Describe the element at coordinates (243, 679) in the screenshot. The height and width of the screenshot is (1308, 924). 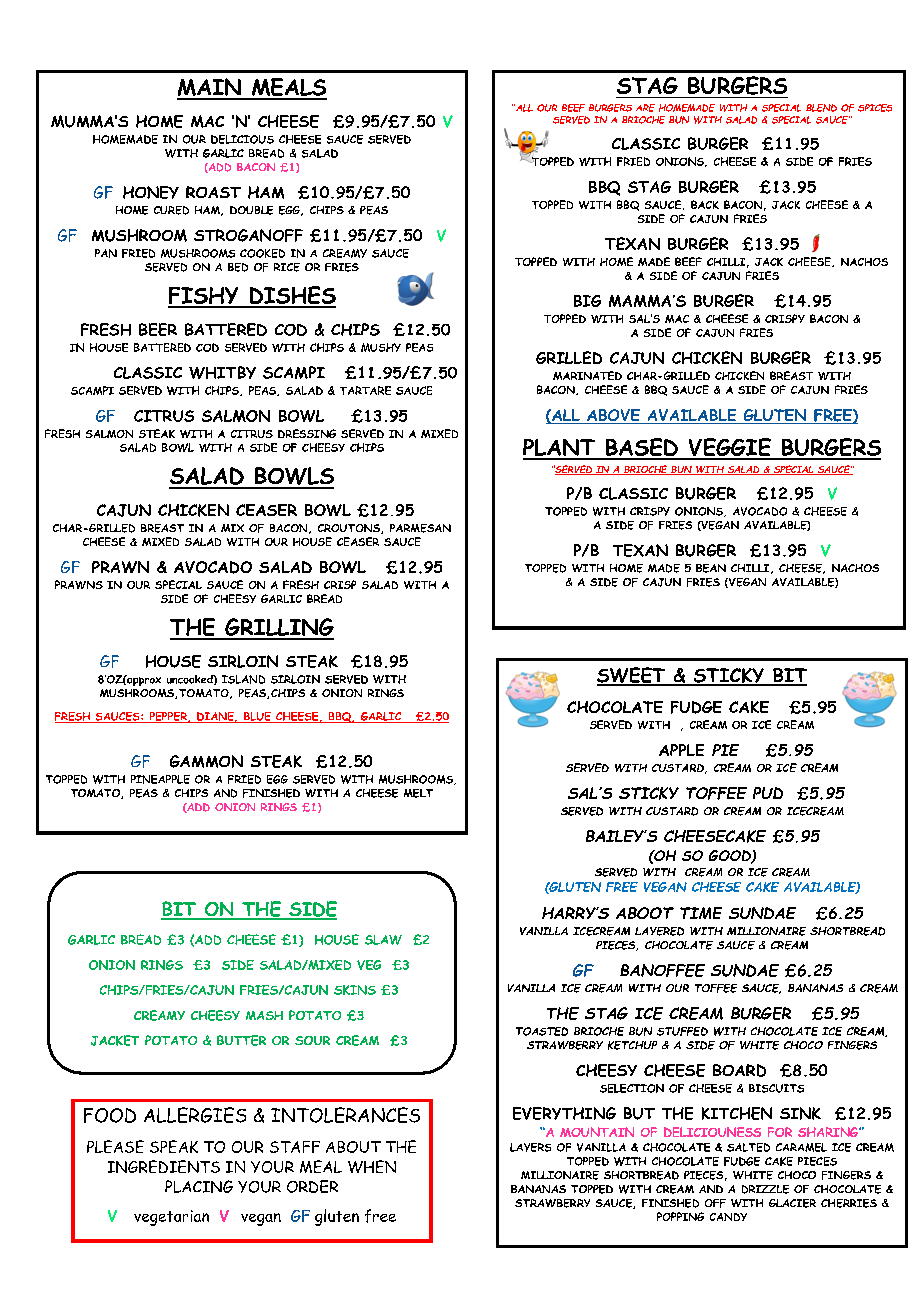
I see `ISLAND` at that location.
